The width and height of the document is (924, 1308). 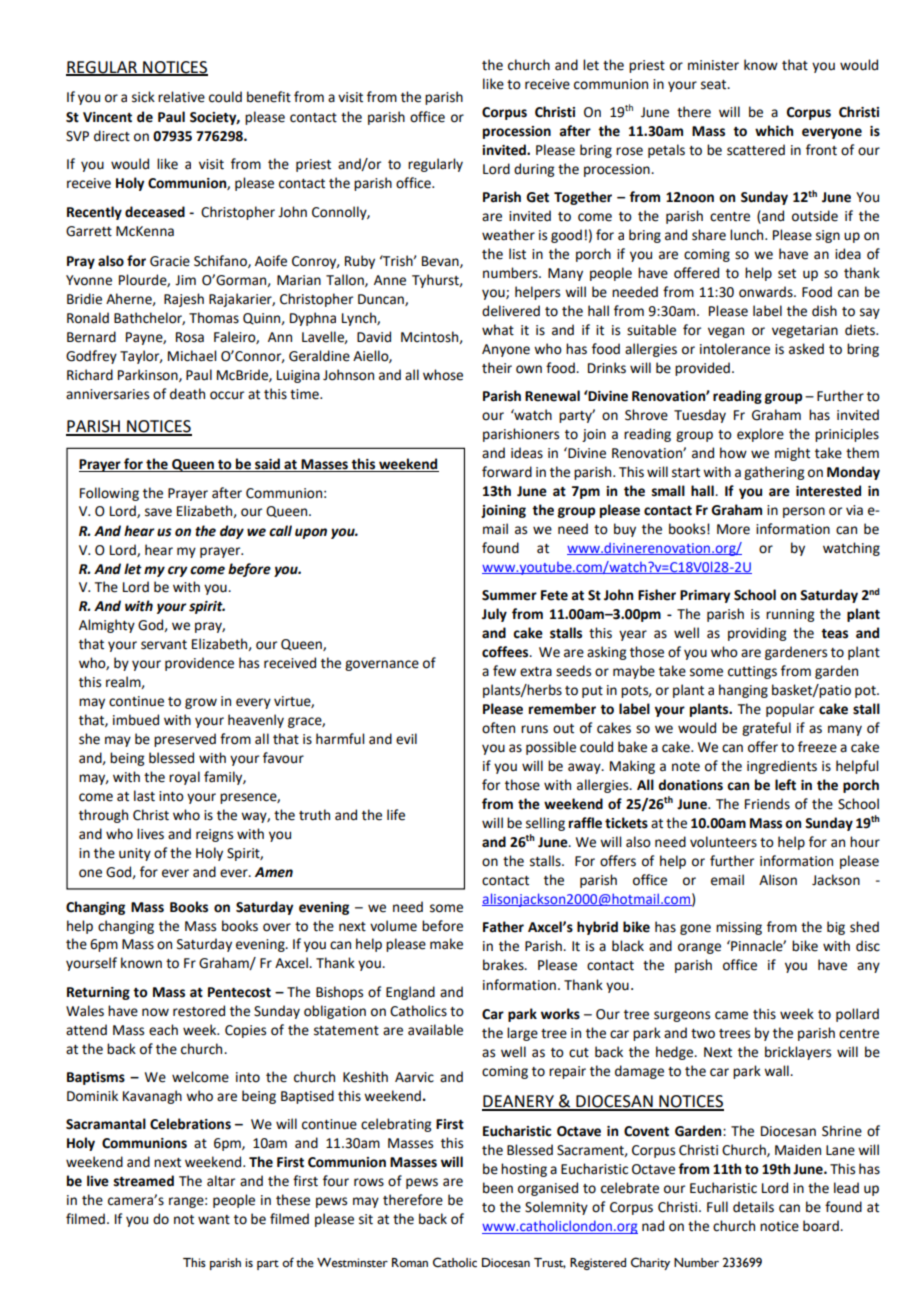 I want to click on unity, so click(x=135, y=854).
